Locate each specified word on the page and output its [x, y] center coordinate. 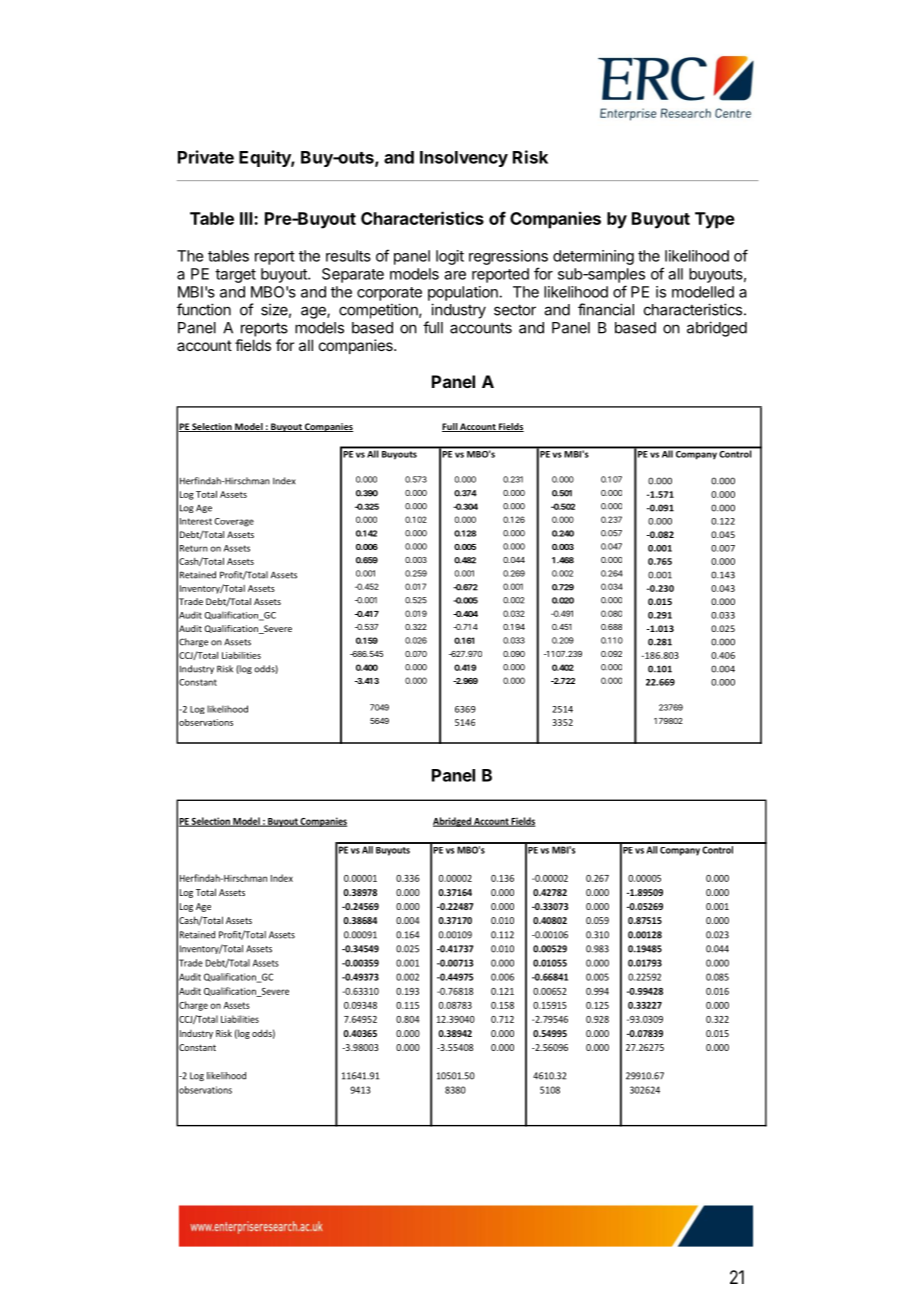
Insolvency [464, 159]
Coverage [234, 522]
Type [715, 220]
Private [206, 157]
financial [606, 309]
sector [515, 310]
